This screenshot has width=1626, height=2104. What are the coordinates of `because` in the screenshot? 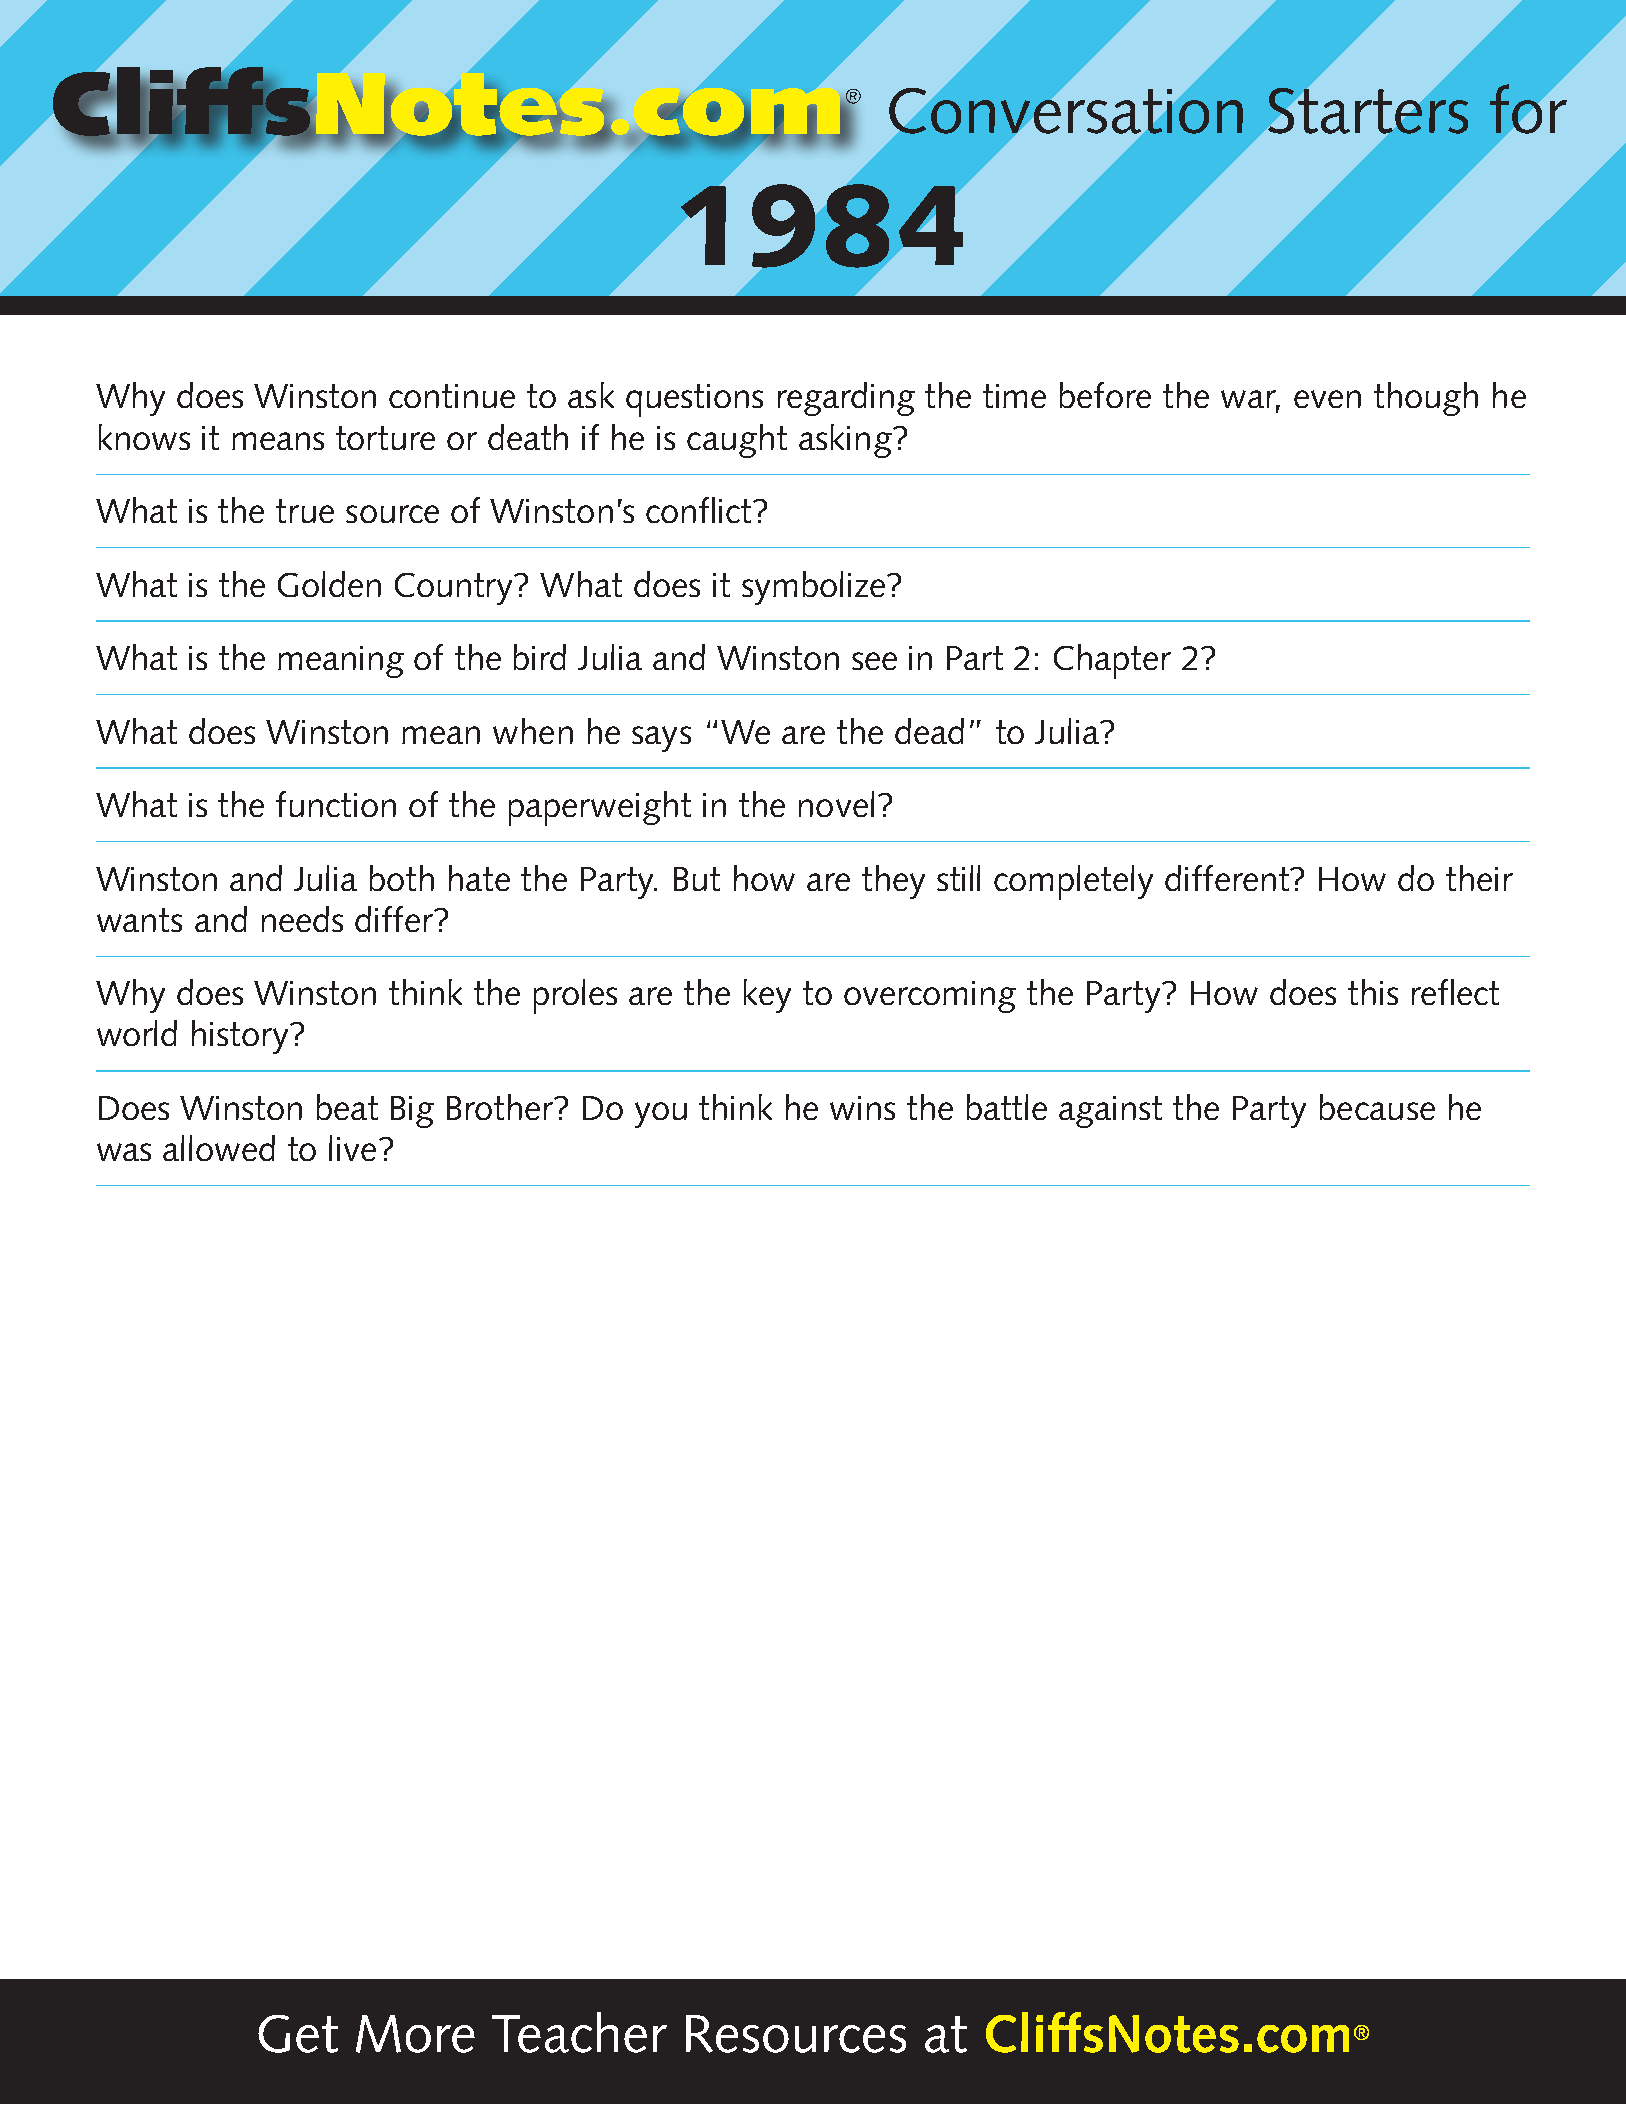 It's located at (1377, 1107).
